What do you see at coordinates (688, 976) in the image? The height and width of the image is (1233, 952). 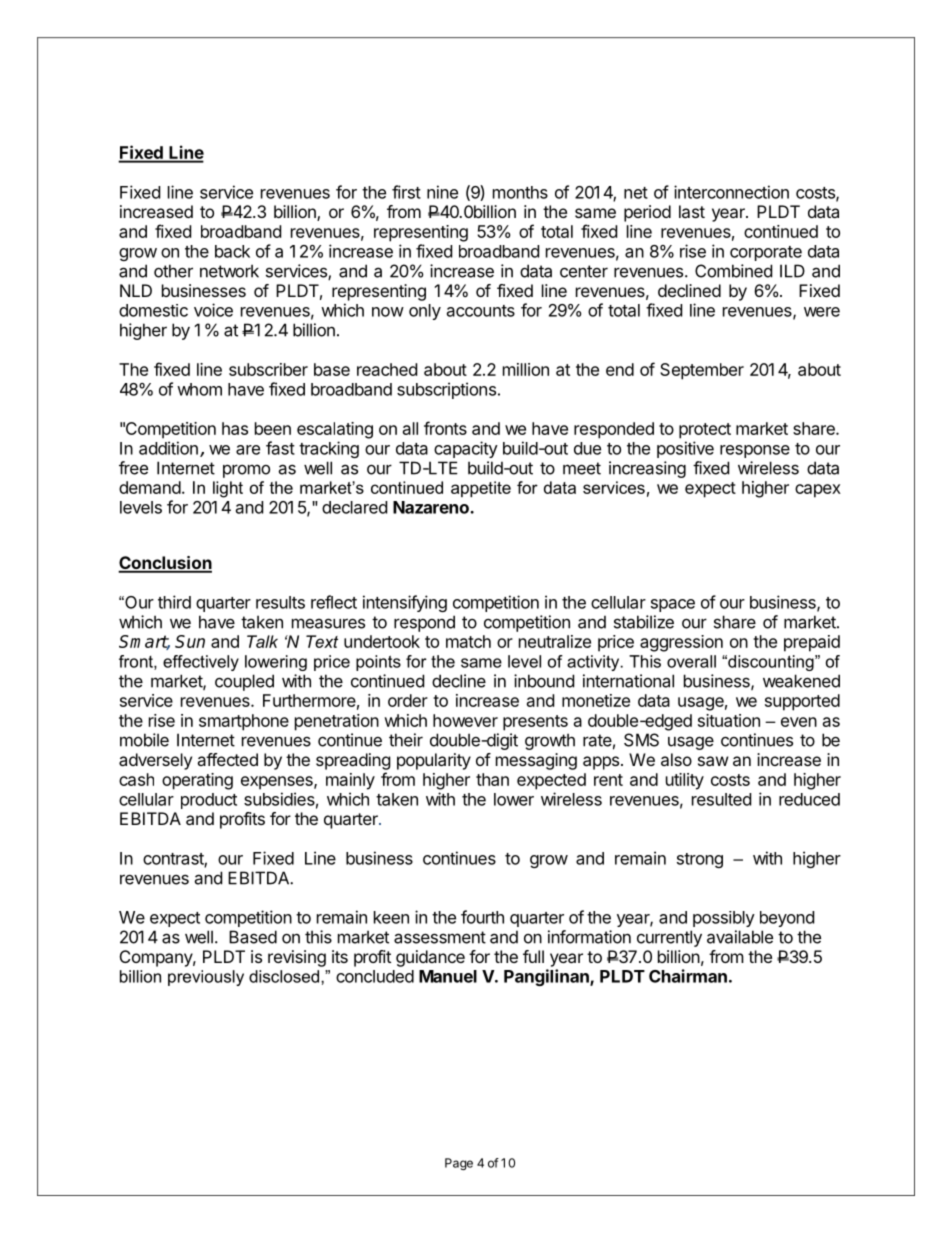 I see `Chairman` at bounding box center [688, 976].
